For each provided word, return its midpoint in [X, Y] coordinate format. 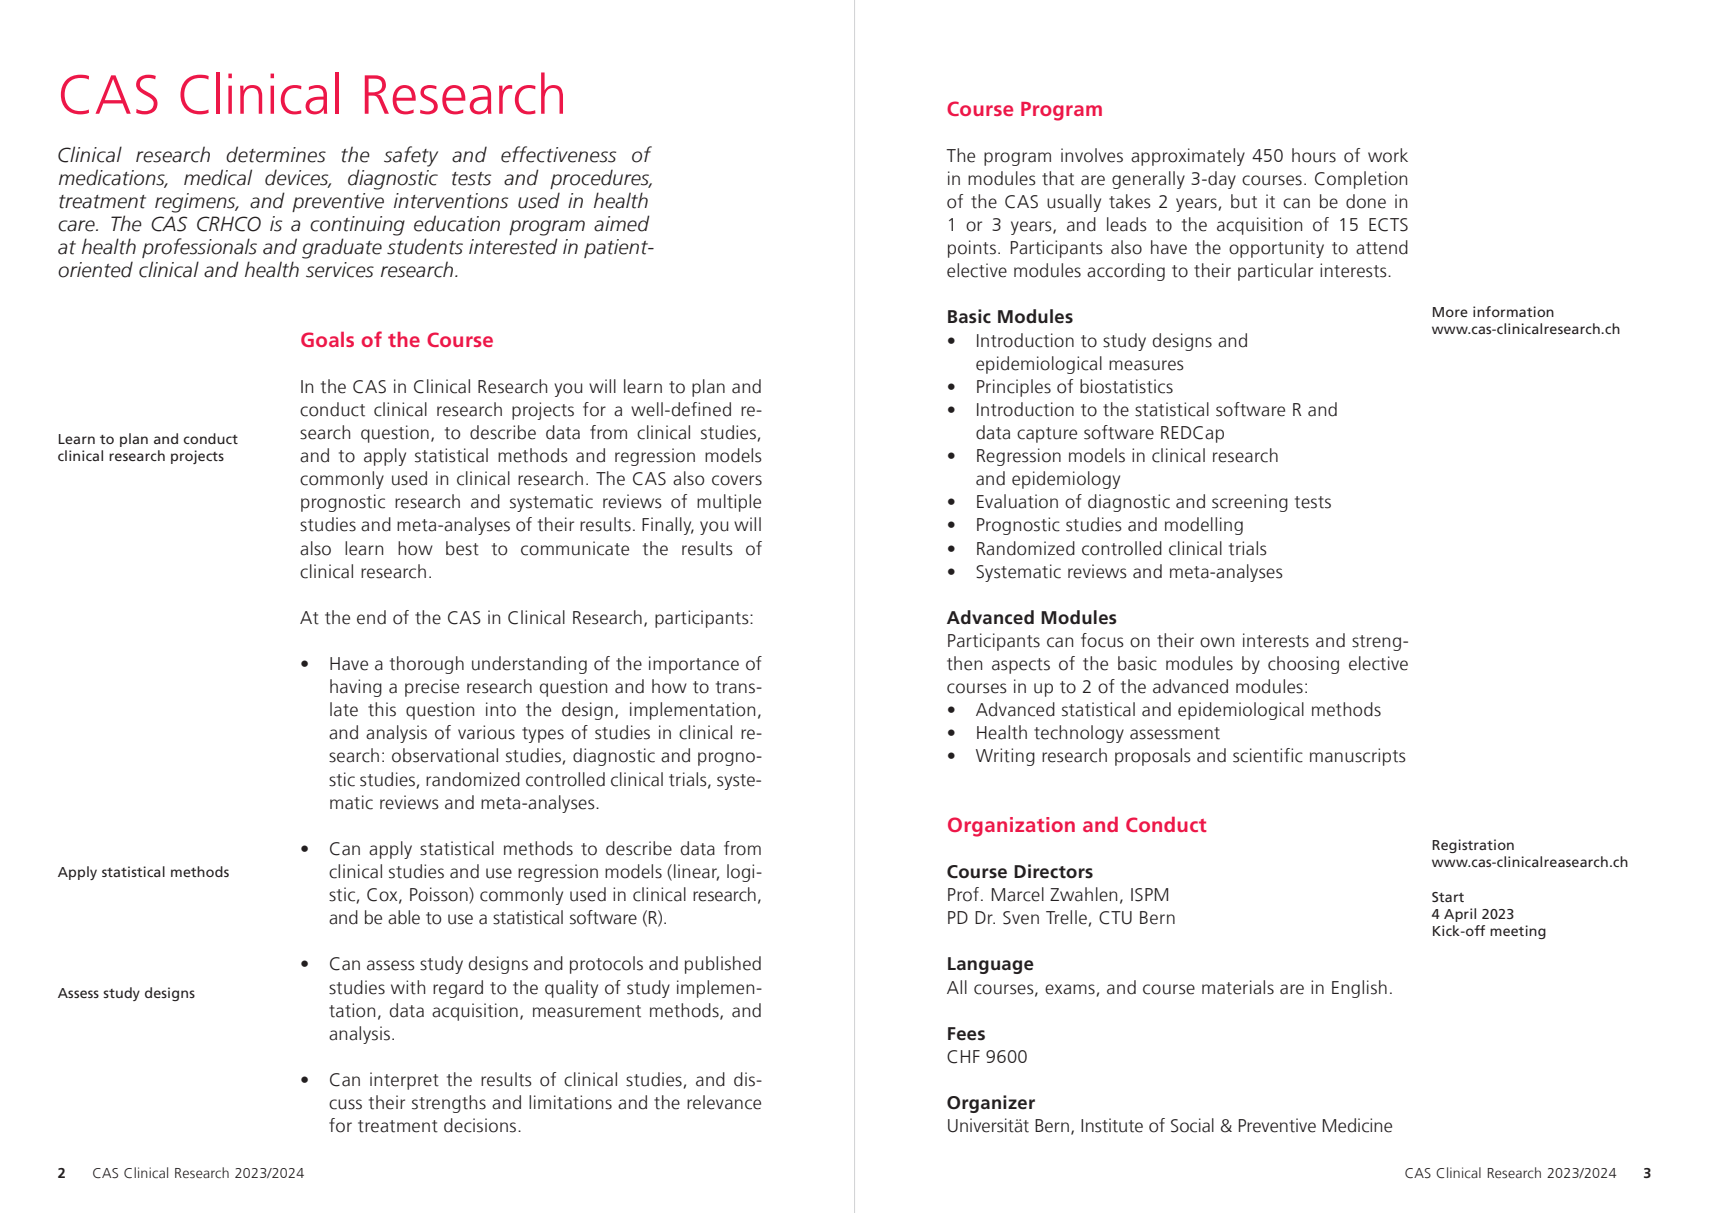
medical [218, 177]
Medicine [1357, 1125]
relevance [724, 1102]
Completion [1361, 180]
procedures [601, 179]
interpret [404, 1081]
